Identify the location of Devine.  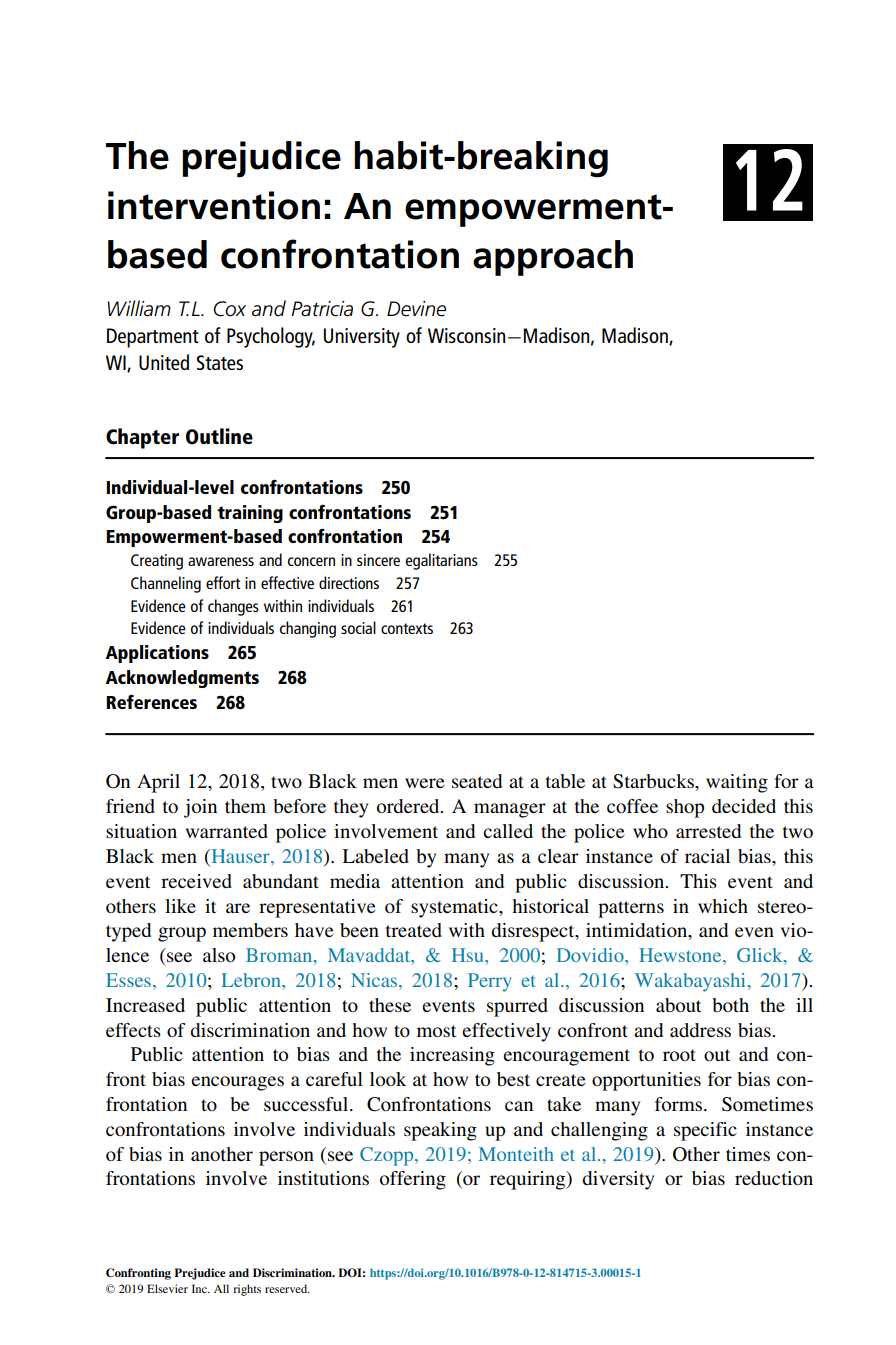
(416, 309).
